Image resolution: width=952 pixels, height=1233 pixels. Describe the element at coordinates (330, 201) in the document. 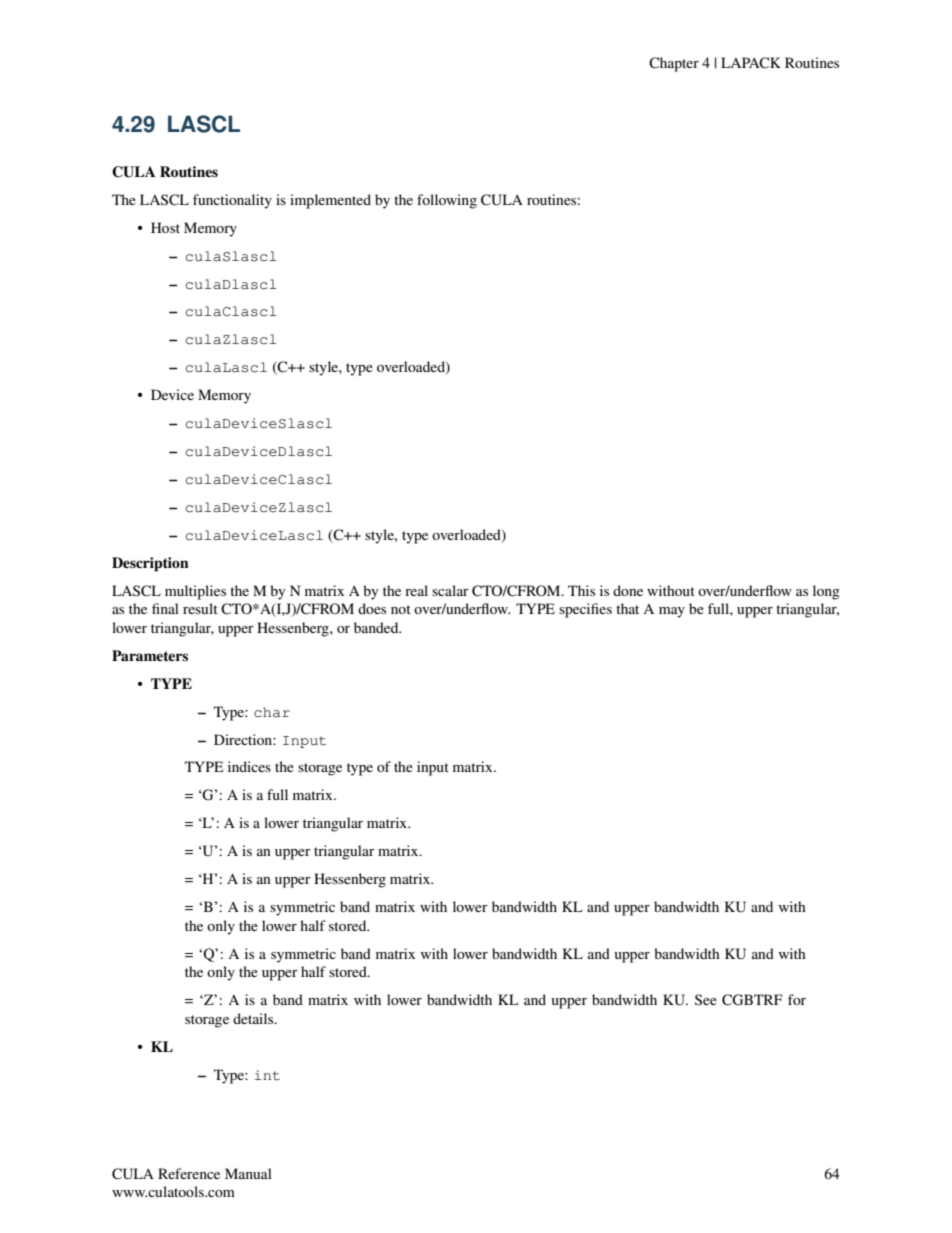

I see `implemented` at that location.
